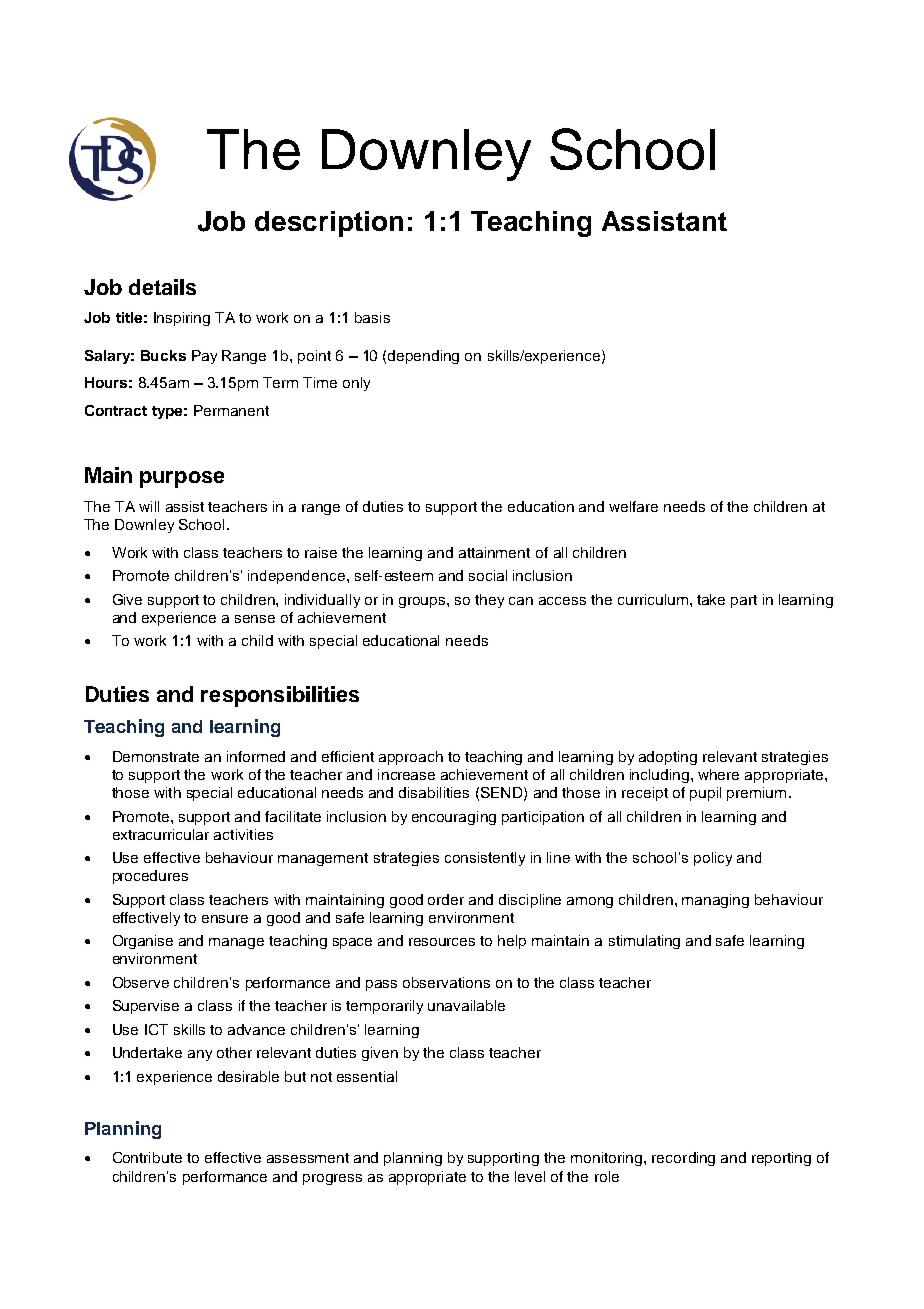 This image has width=924, height=1309. I want to click on details, so click(162, 287).
